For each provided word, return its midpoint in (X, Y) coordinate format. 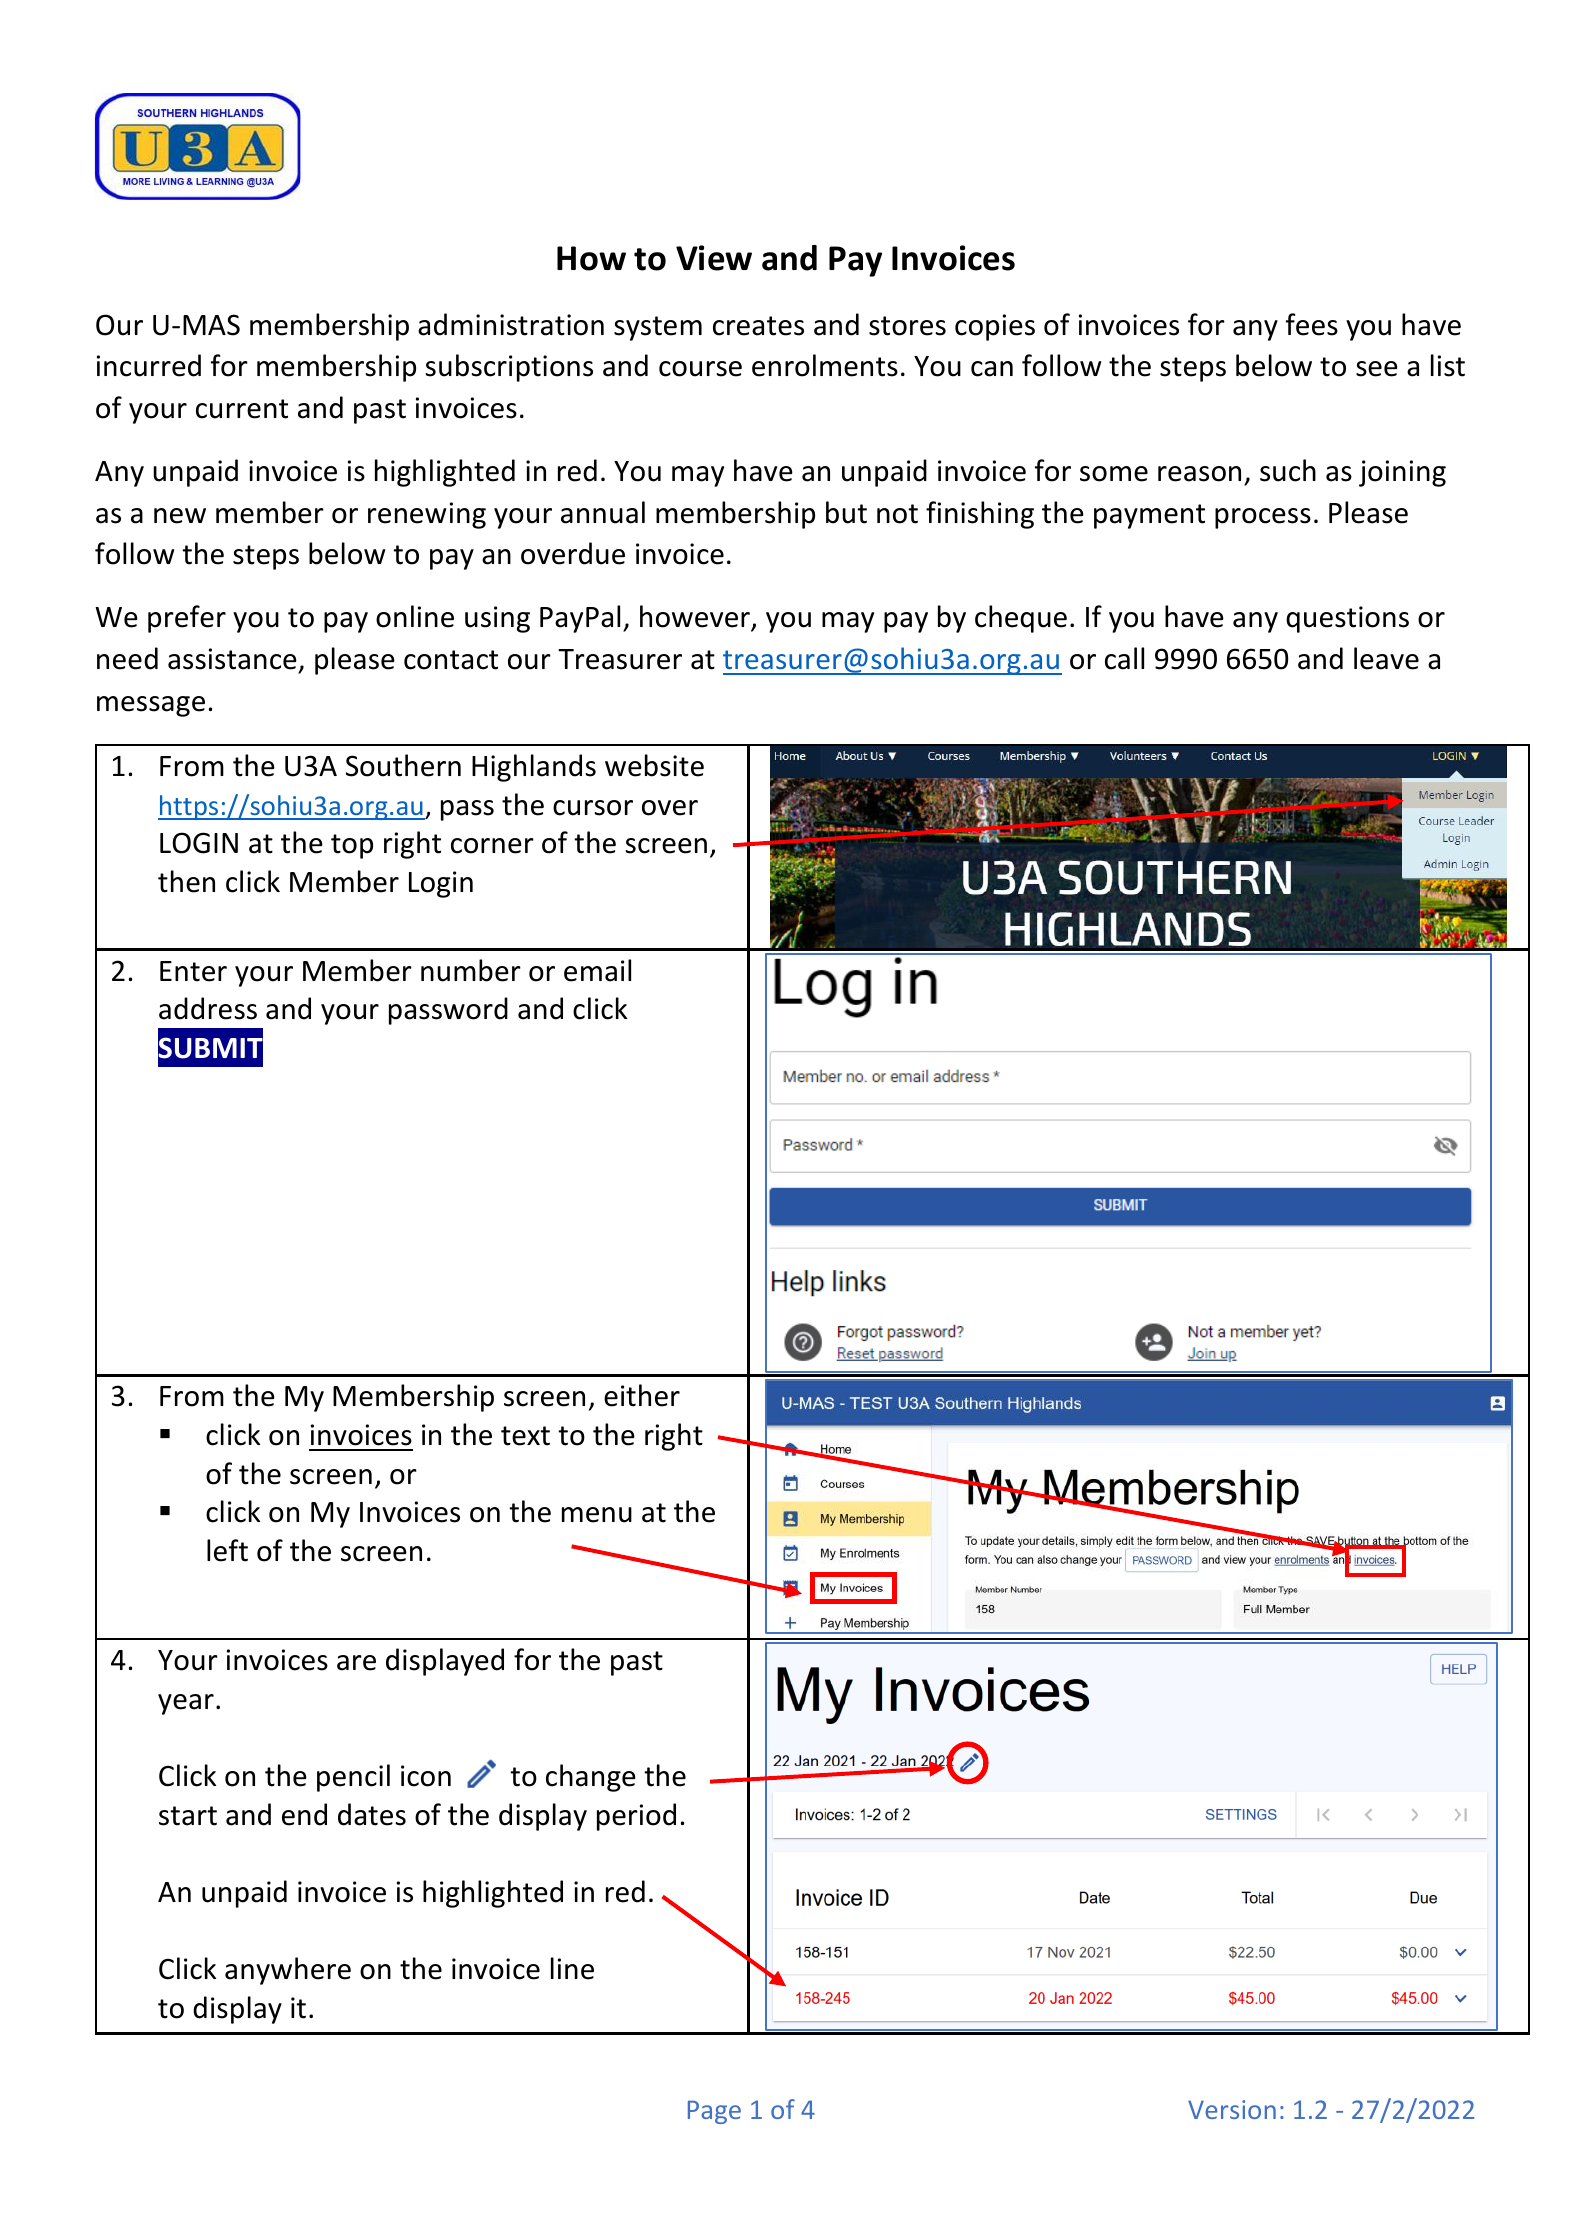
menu (597, 1515)
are (356, 1663)
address (208, 1008)
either (642, 1395)
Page (714, 2112)
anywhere (288, 1971)
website (654, 765)
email (597, 970)
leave (1386, 658)
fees (1312, 324)
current (242, 409)
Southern (403, 765)
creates (758, 326)
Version (1232, 2109)
